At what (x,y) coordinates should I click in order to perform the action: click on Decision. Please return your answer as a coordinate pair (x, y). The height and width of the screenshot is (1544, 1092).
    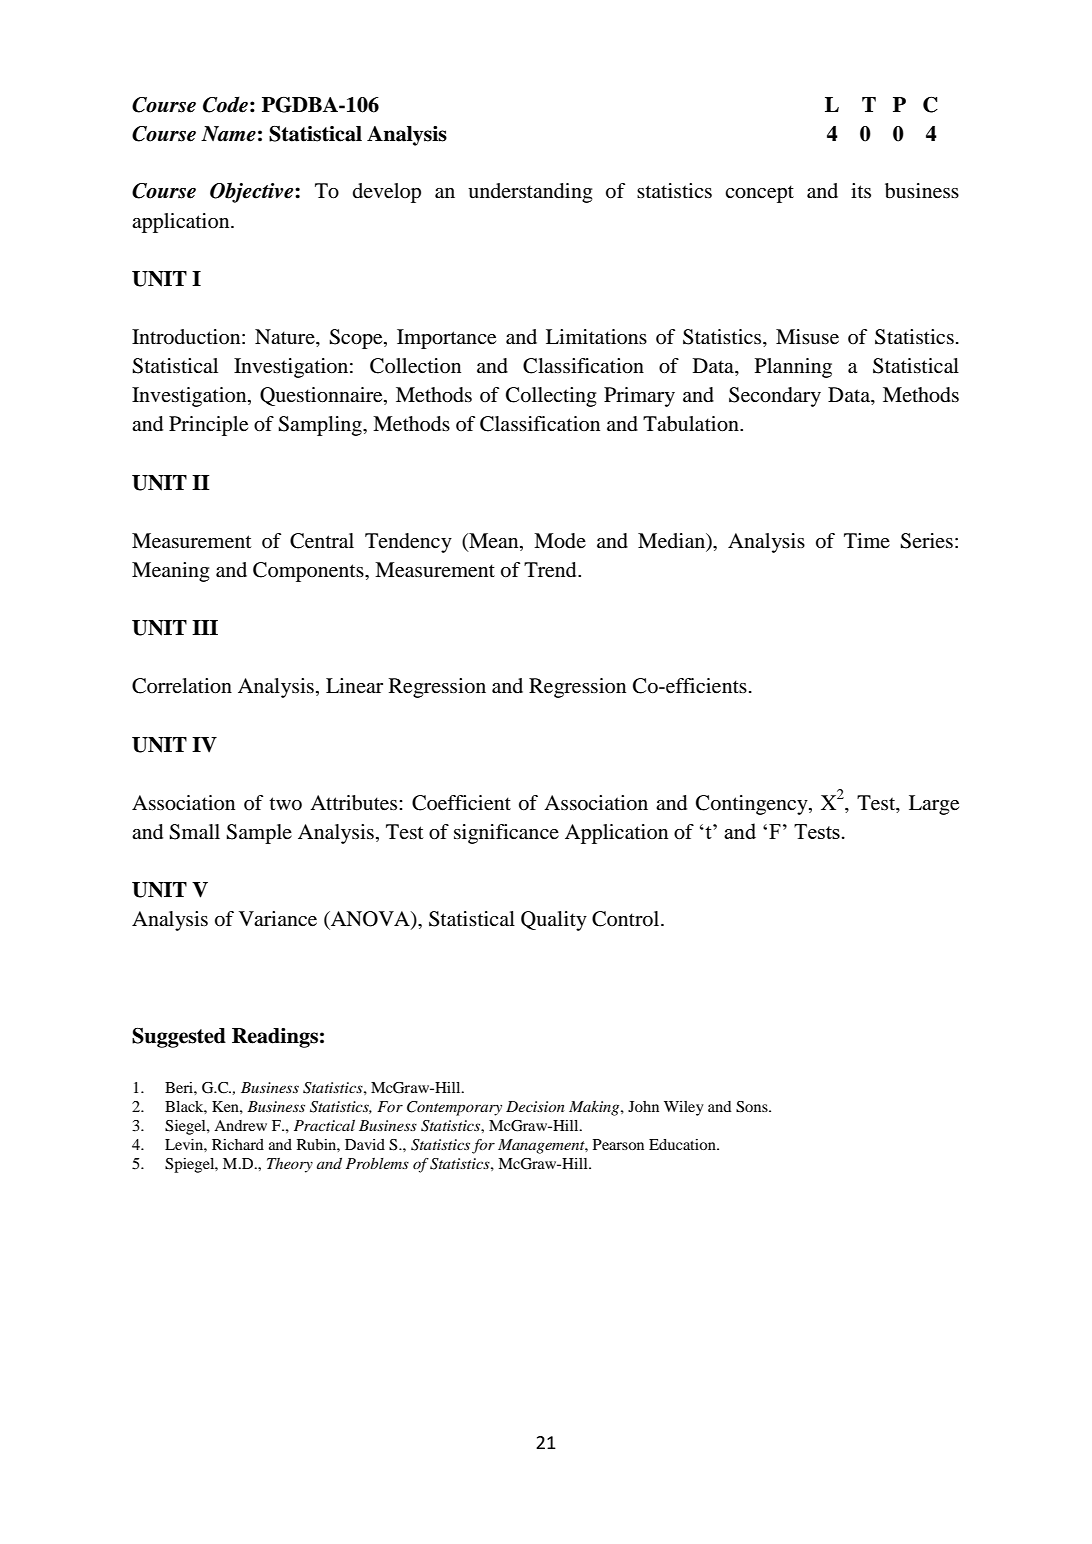
    Looking at the image, I should click on (535, 1106).
